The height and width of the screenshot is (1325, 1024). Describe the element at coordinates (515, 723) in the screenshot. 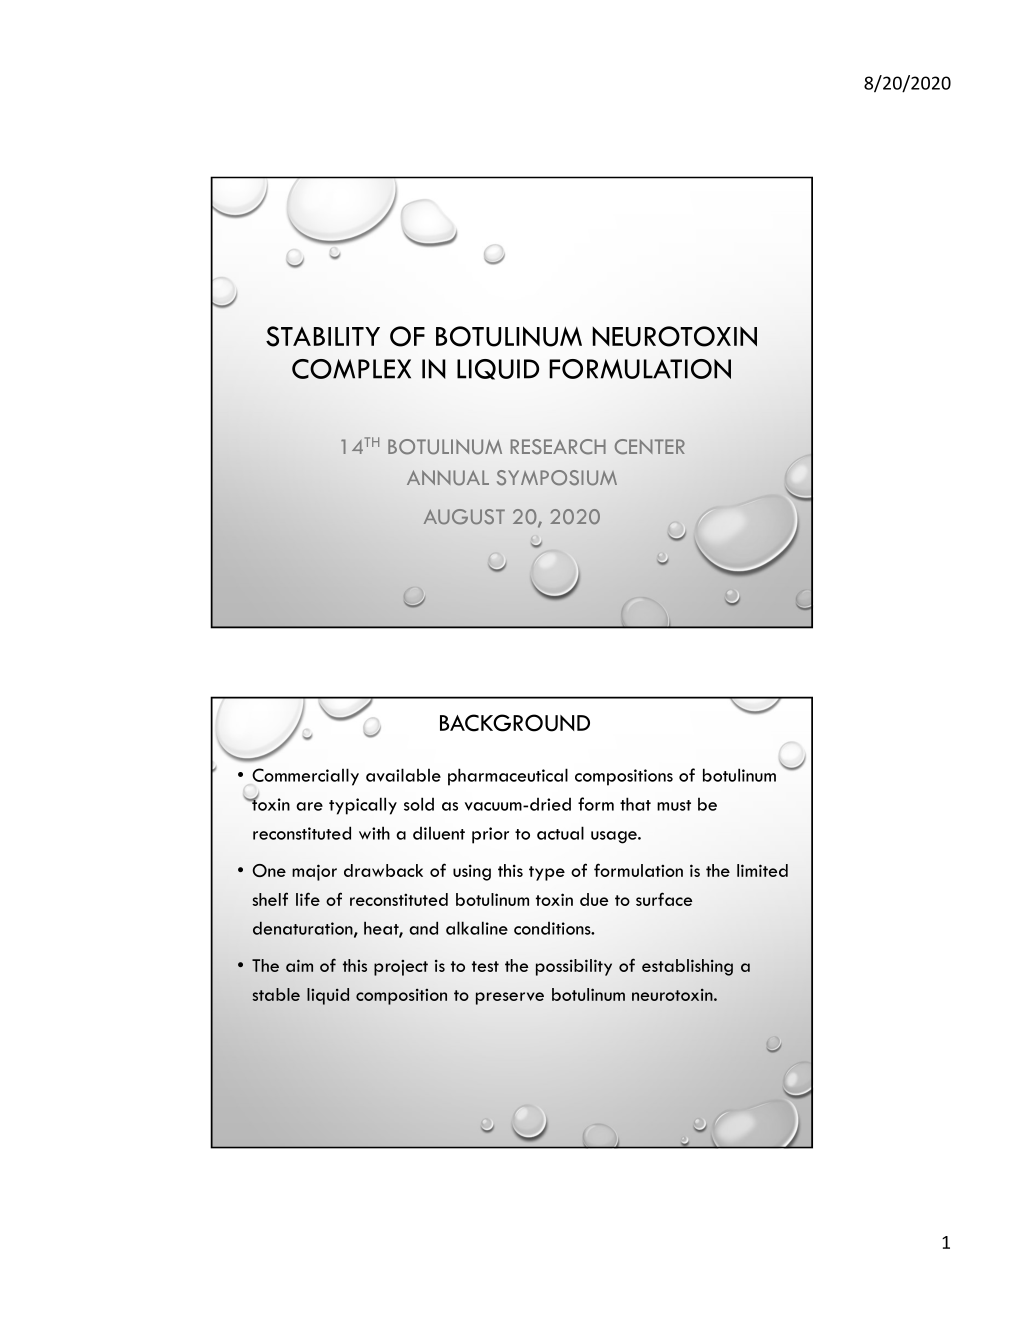

I see `BACKGROUND` at that location.
